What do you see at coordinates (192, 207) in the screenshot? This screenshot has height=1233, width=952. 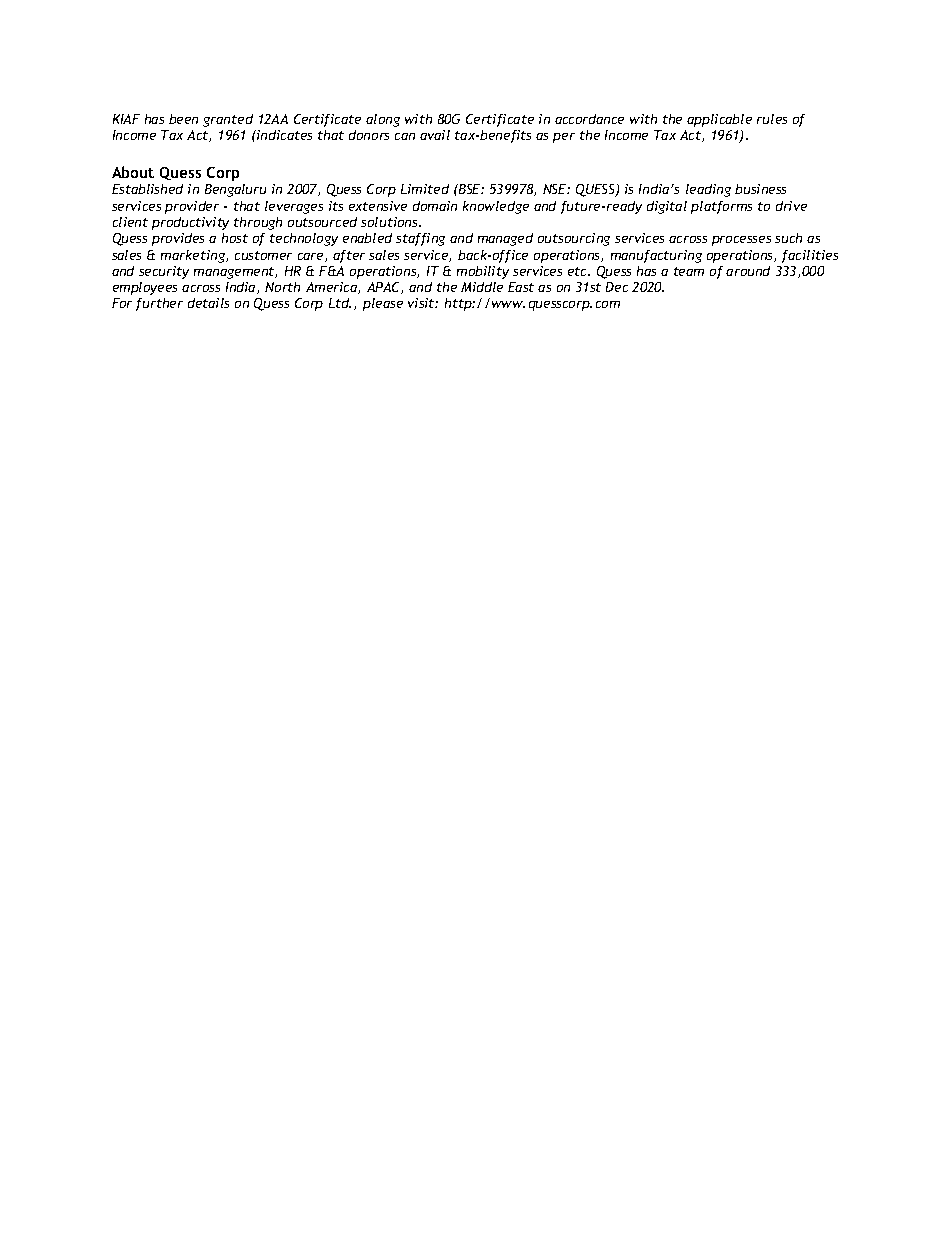 I see `provider` at bounding box center [192, 207].
